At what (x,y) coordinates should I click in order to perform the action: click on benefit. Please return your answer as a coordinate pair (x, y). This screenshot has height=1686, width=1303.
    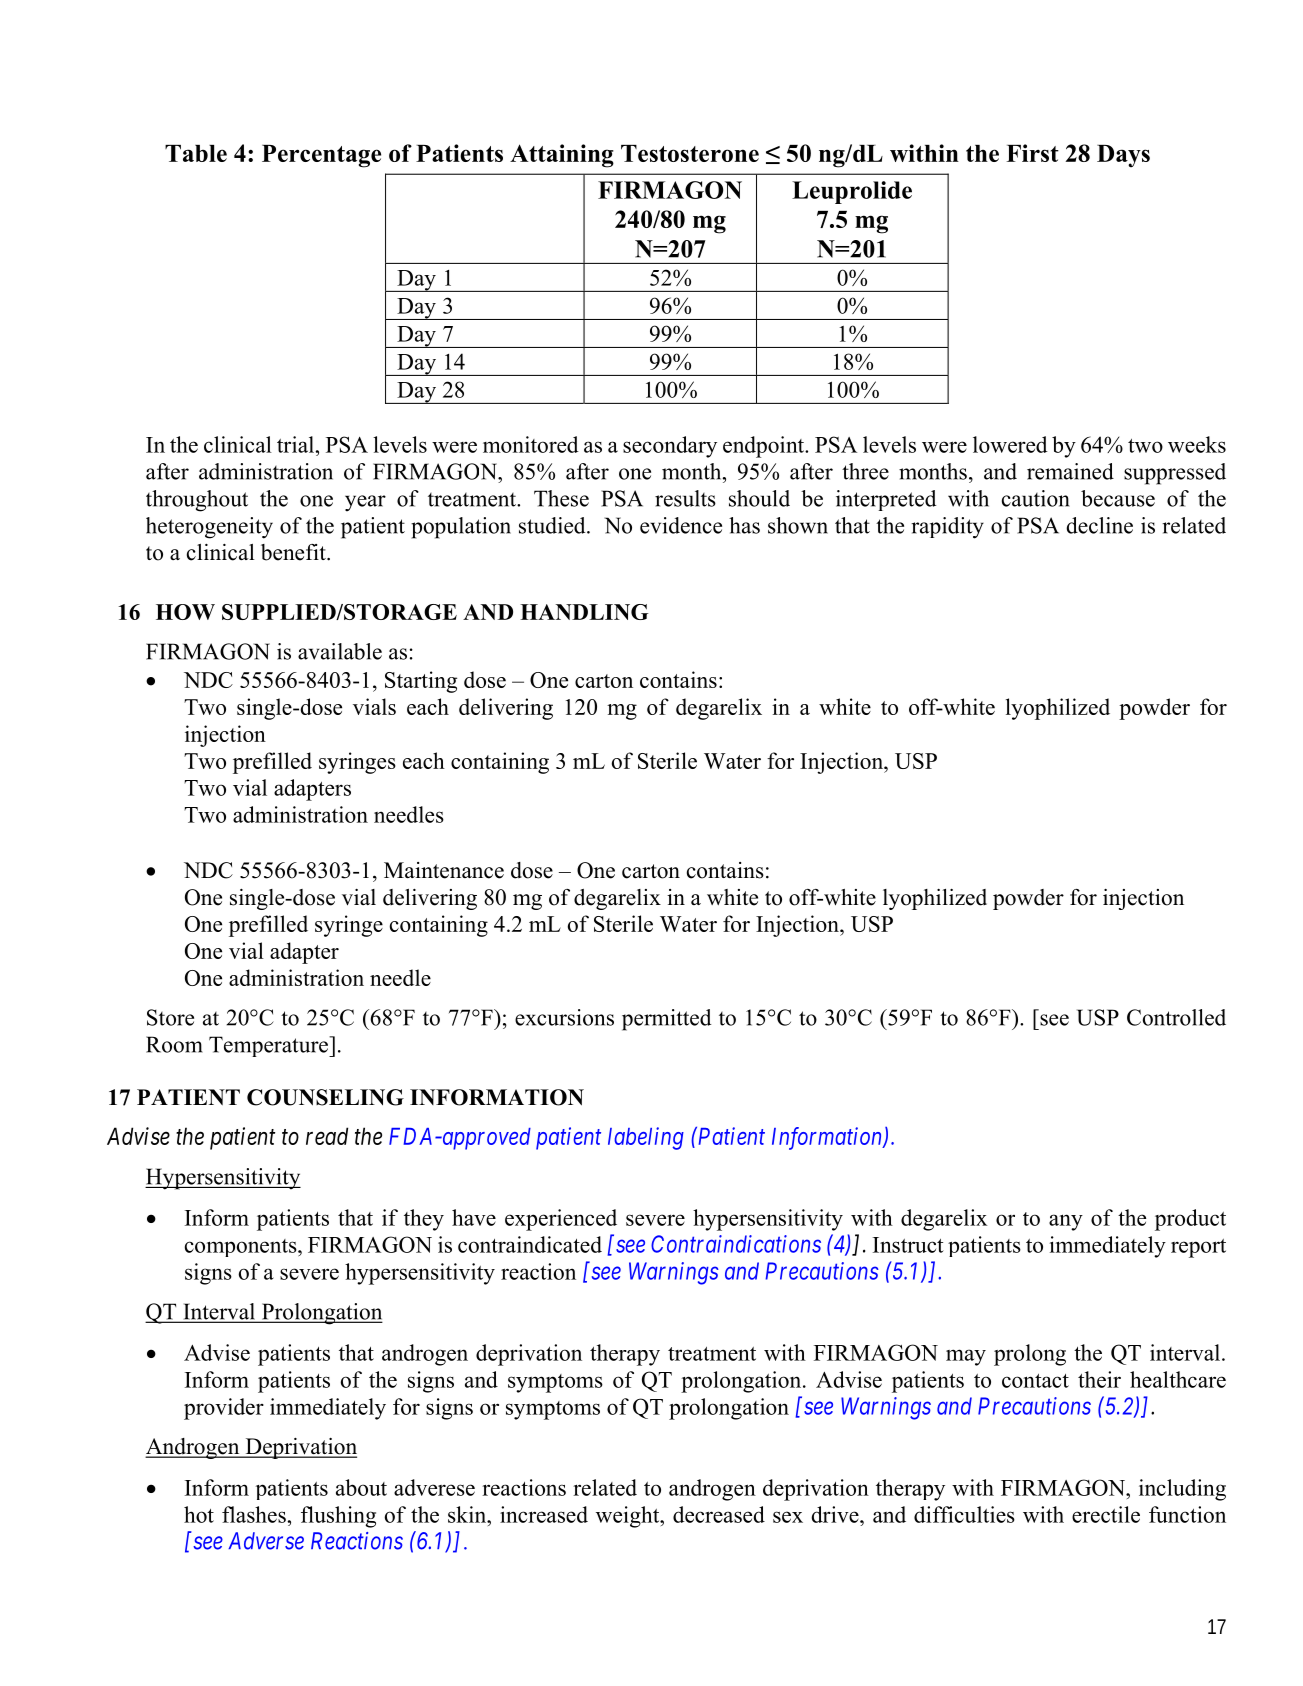
    Looking at the image, I should click on (294, 552).
